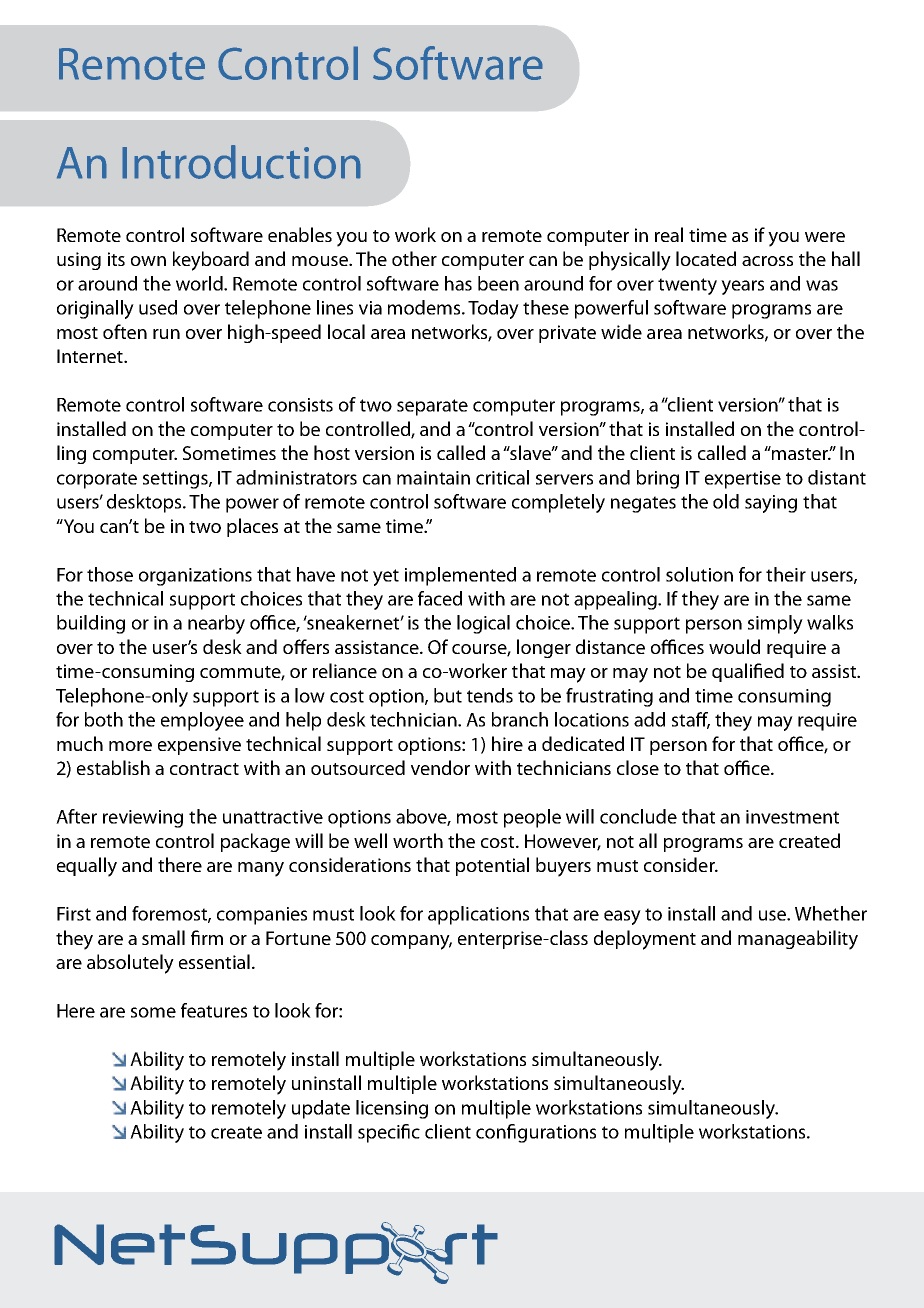 The height and width of the page is (1308, 924). Describe the element at coordinates (771, 504) in the page. I see `saying` at that location.
